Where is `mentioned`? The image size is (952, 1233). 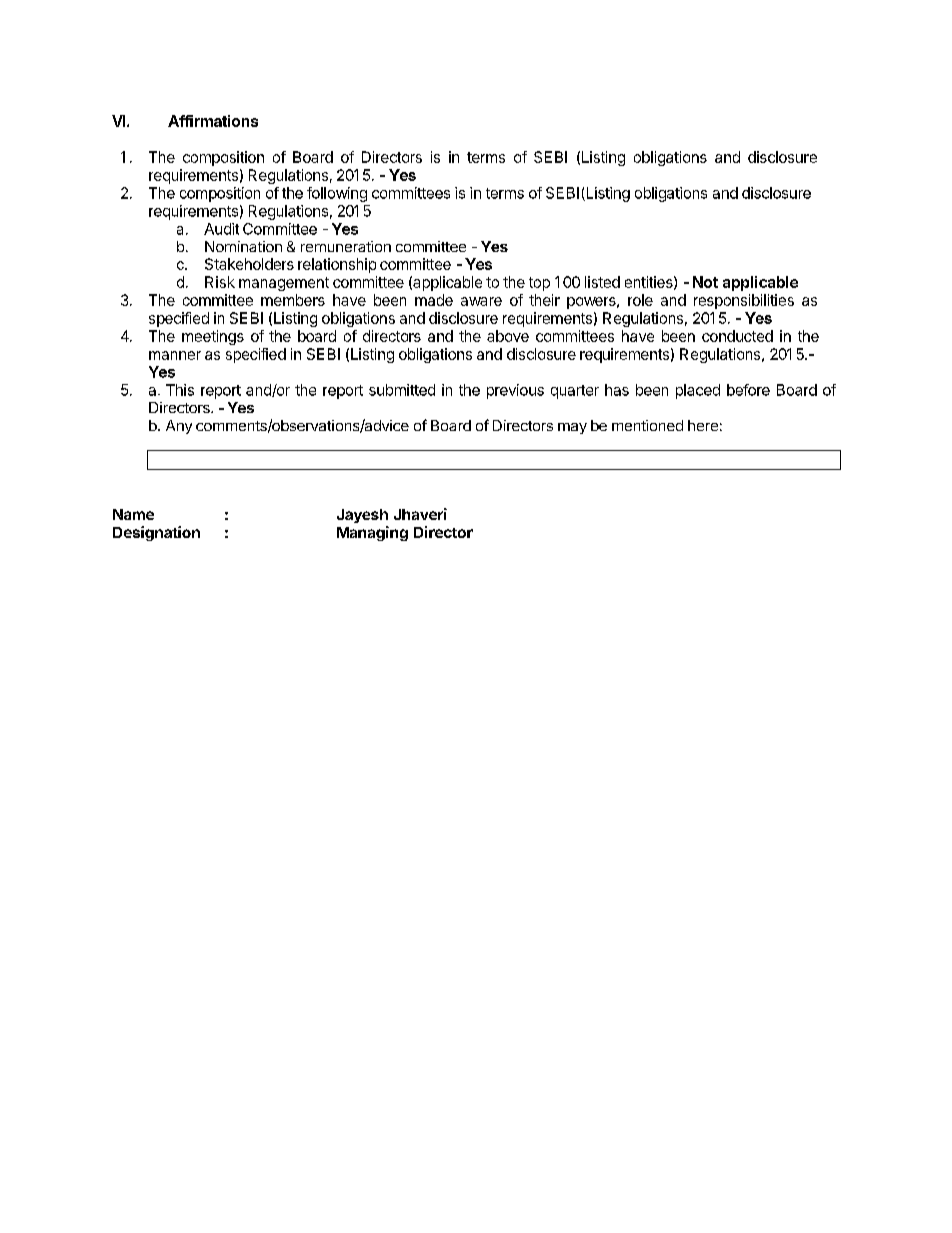 mentioned is located at coordinates (647, 425).
